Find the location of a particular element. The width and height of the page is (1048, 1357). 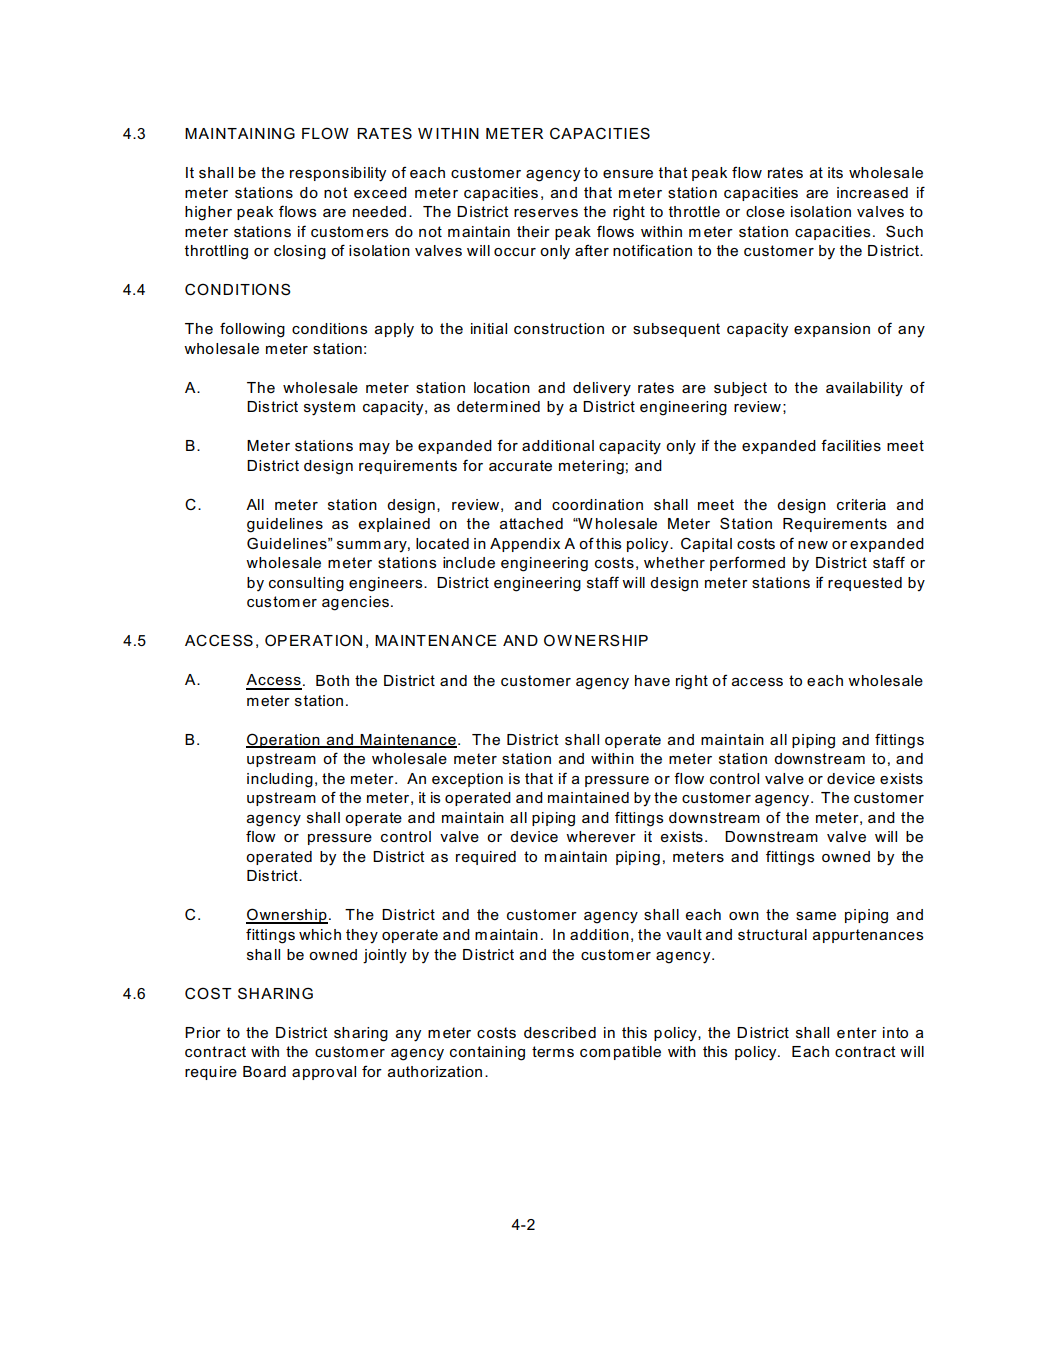

their is located at coordinates (533, 231).
